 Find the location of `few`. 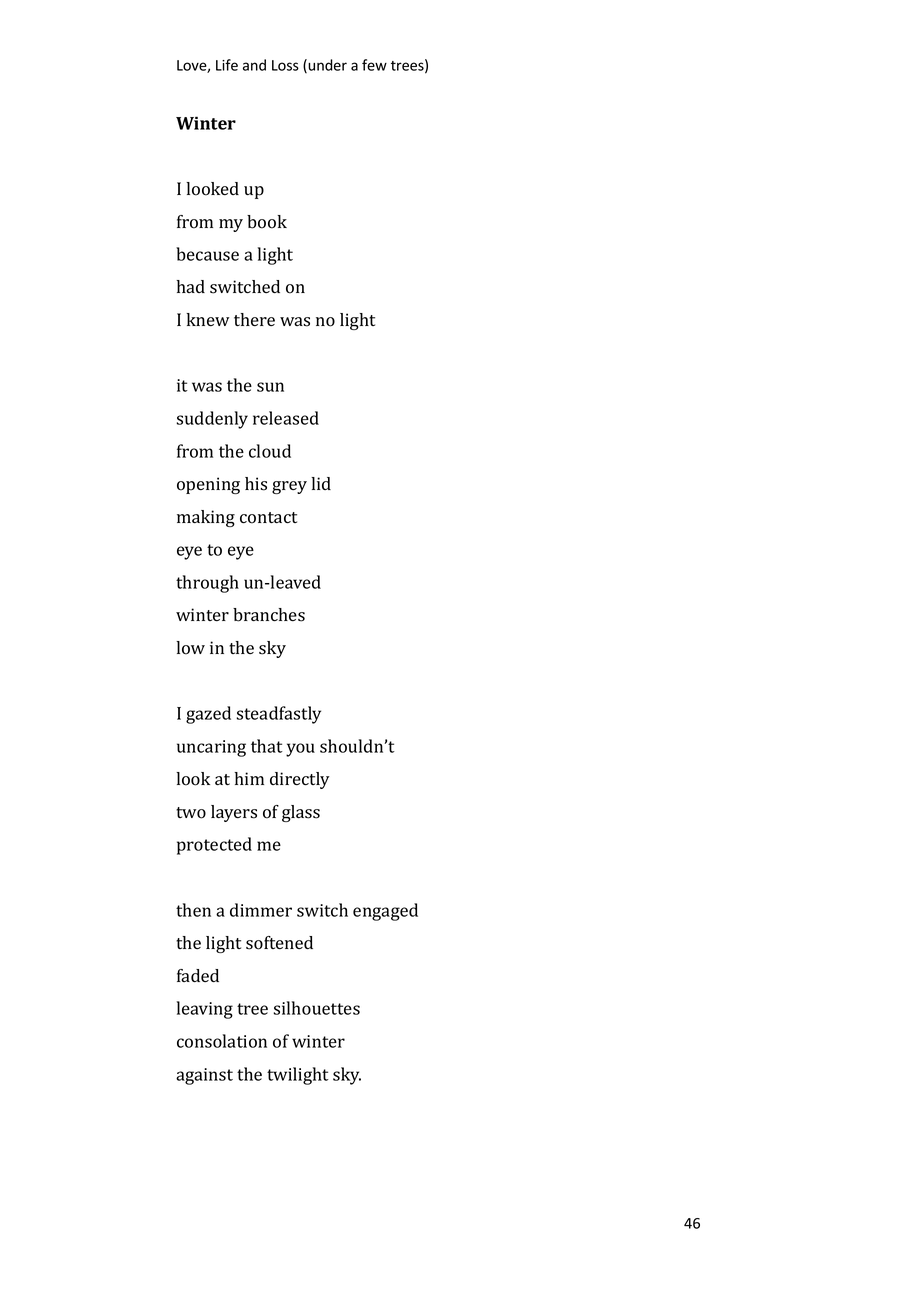

few is located at coordinates (374, 65).
